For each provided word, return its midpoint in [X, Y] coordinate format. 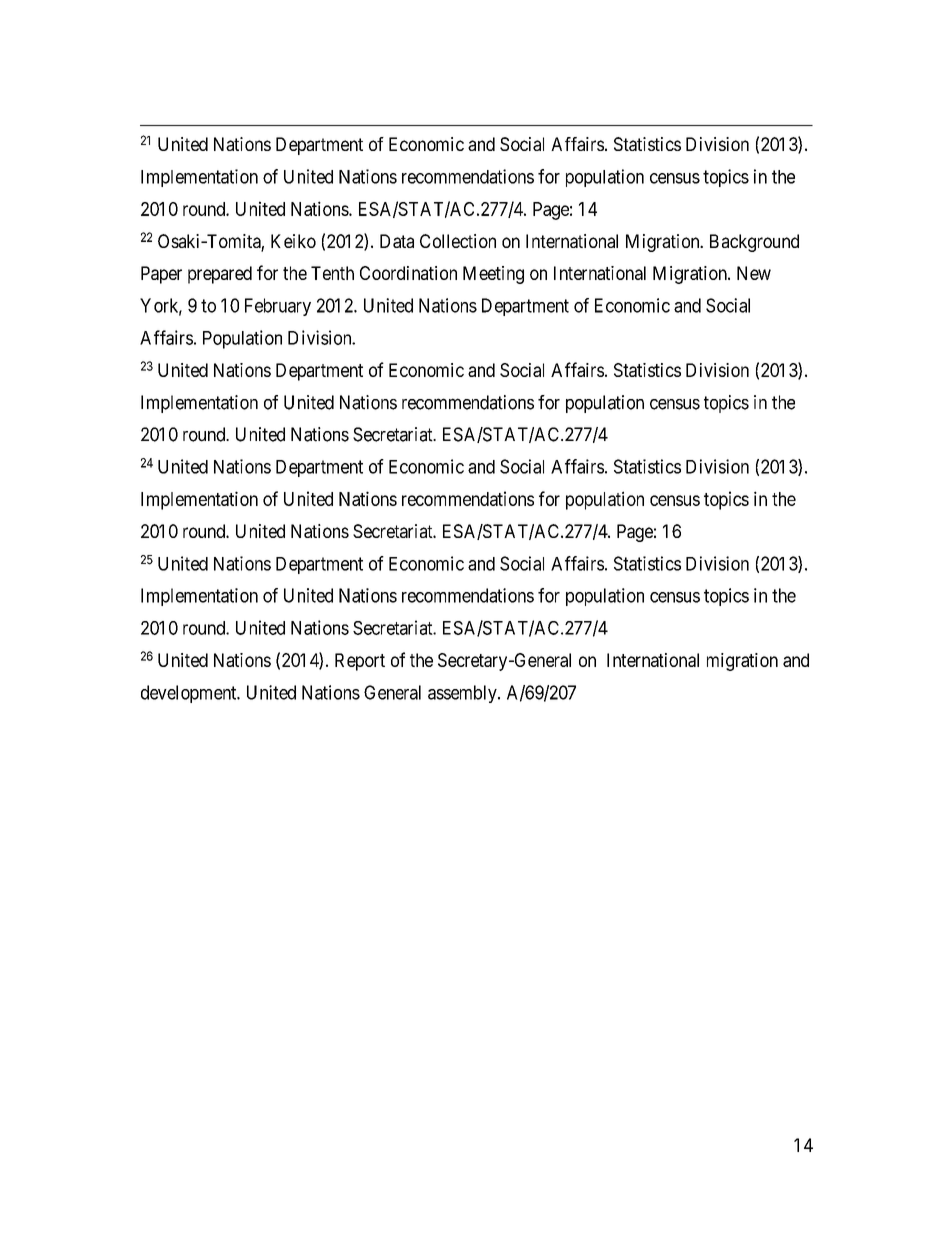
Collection [458, 241]
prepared [220, 275]
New [754, 273]
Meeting [493, 275]
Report [360, 662]
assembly [463, 694]
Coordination [408, 273]
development [190, 694]
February [278, 307]
